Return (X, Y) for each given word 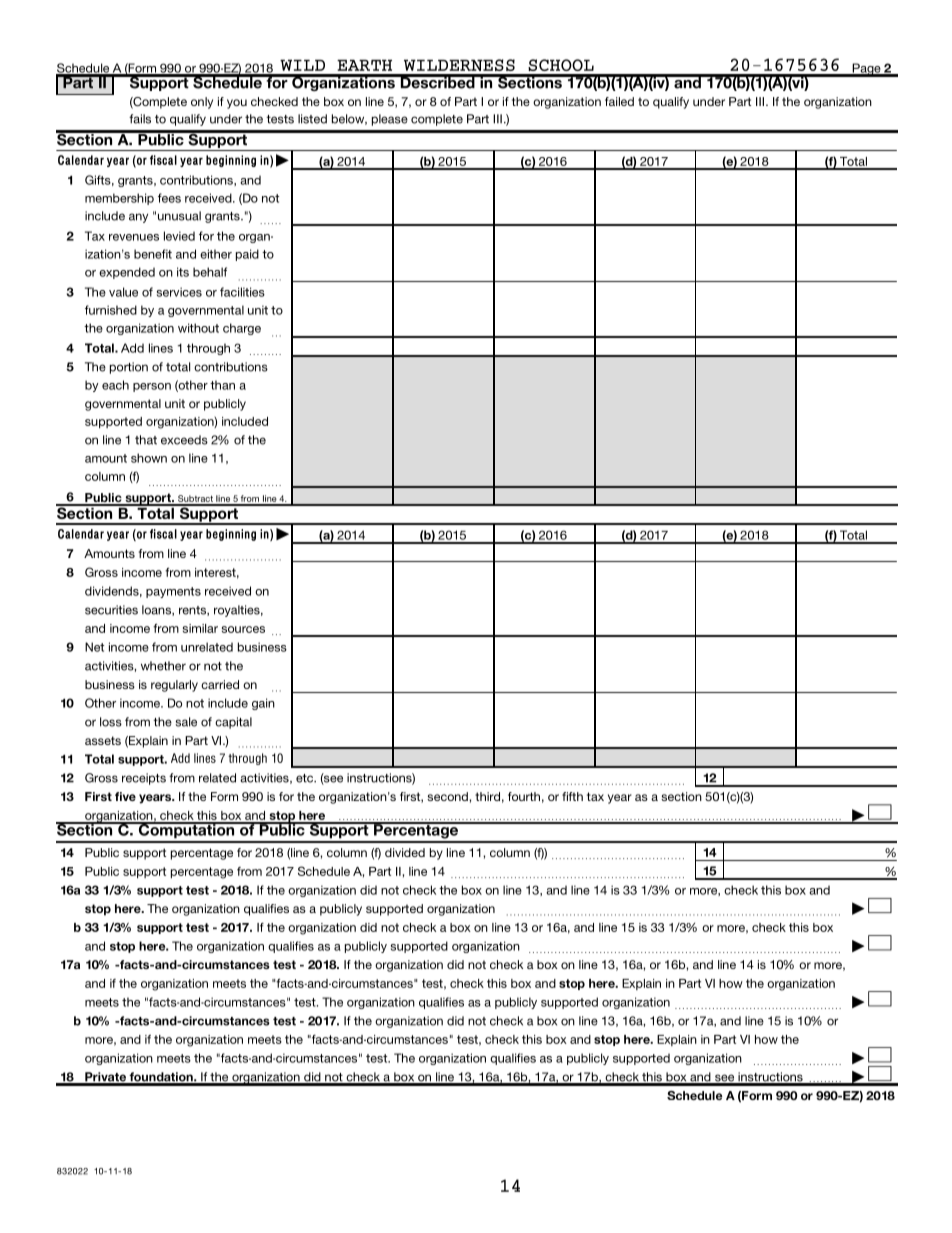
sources (243, 629)
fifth (572, 796)
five (125, 796)
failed (619, 101)
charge (242, 329)
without (198, 328)
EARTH (364, 65)
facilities (242, 292)
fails (140, 119)
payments (173, 592)
